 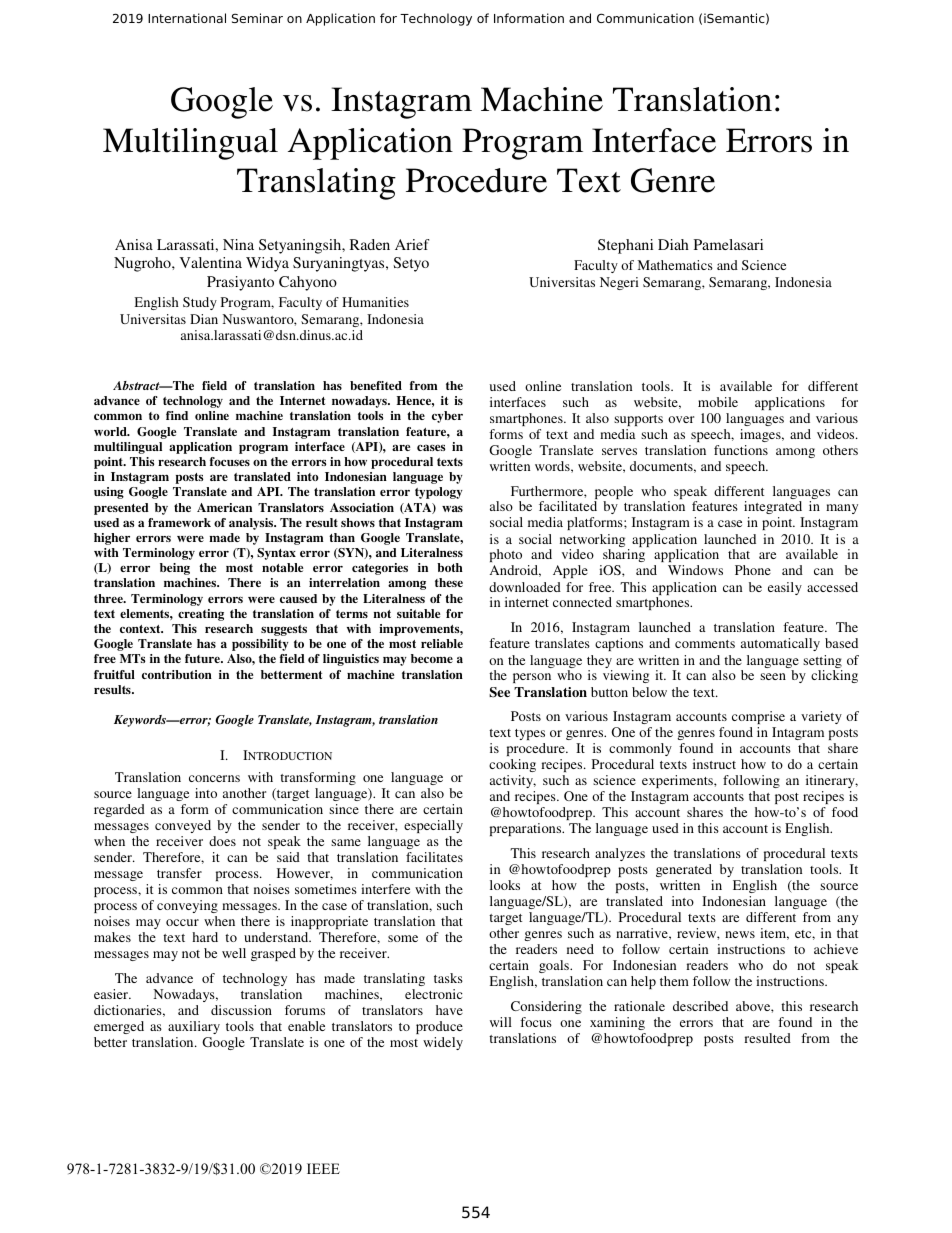 What do you see at coordinates (187, 18) in the image?
I see `International` at bounding box center [187, 18].
